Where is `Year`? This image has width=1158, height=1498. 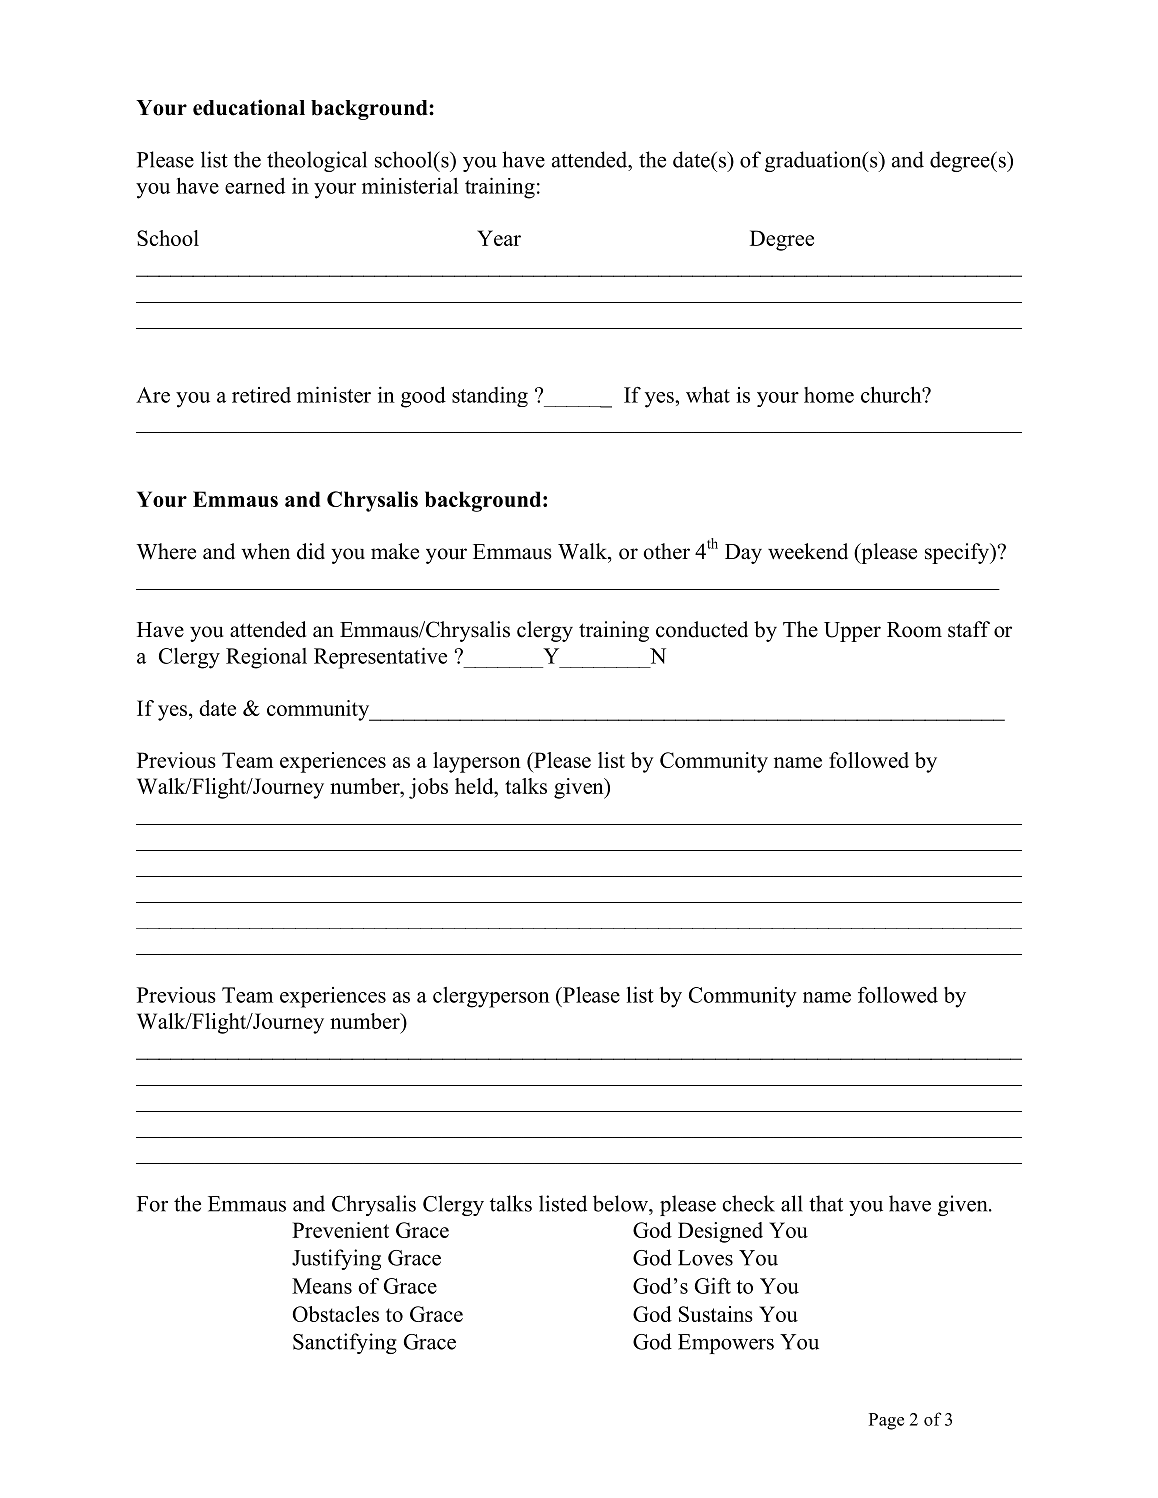
Year is located at coordinates (499, 238).
